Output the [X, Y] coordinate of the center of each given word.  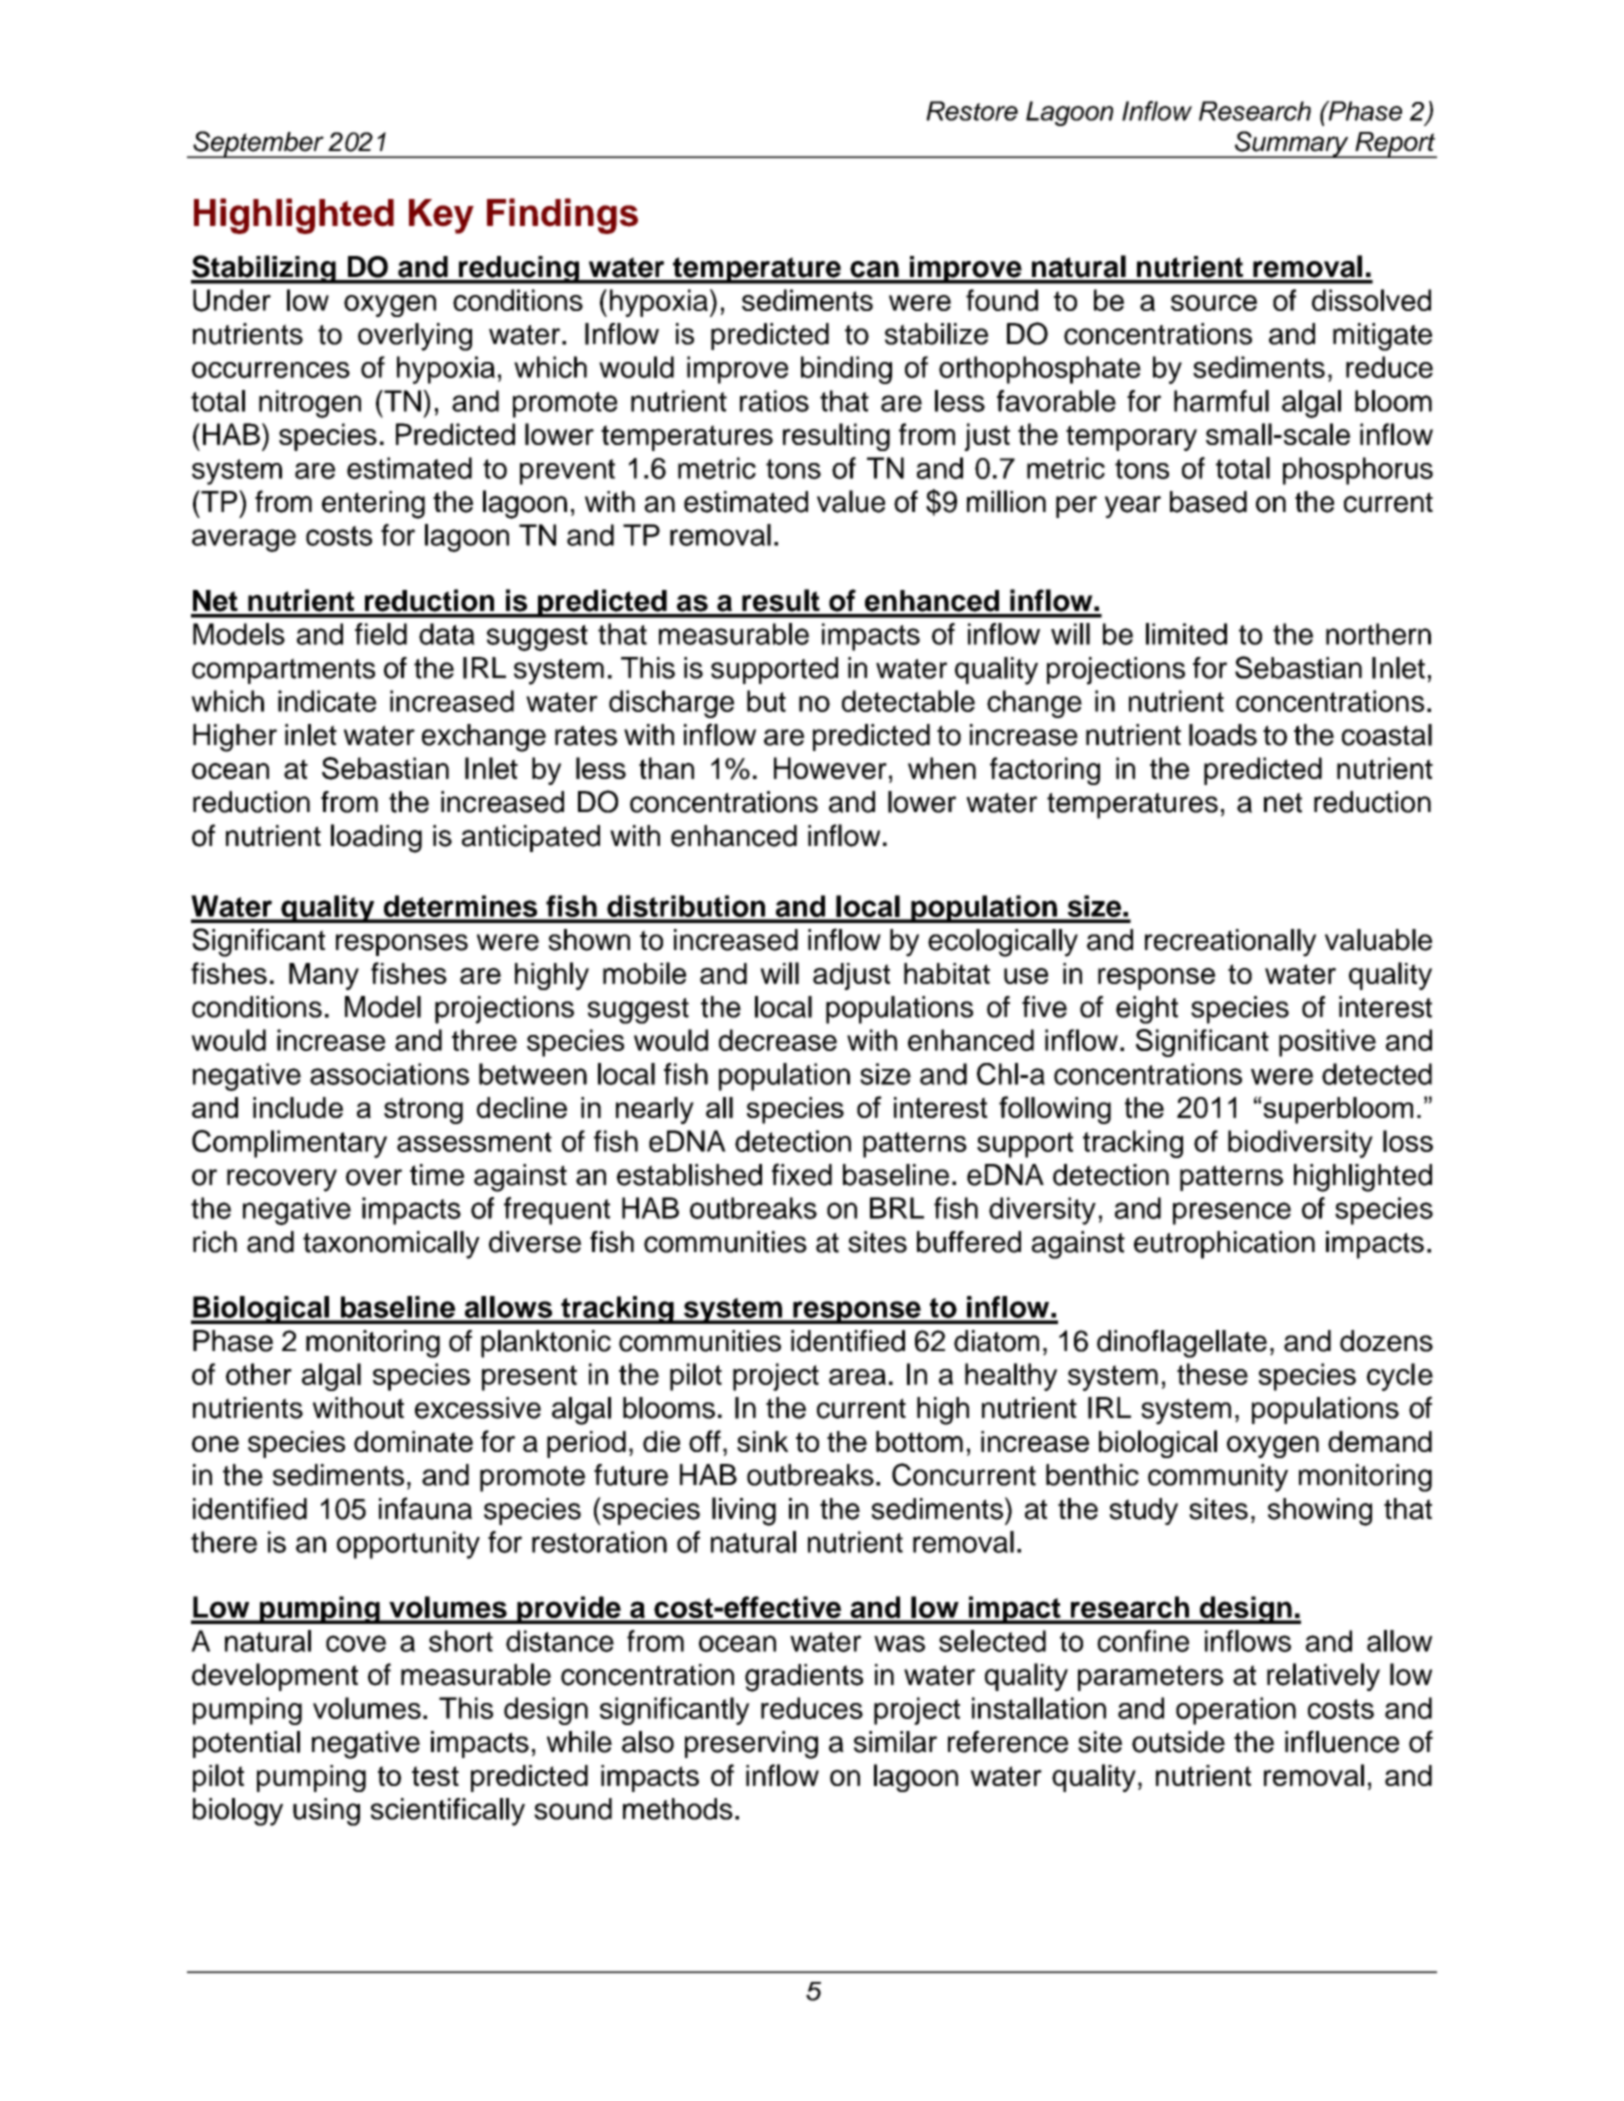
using [326, 1812]
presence [1232, 1213]
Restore [972, 111]
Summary [1292, 144]
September [258, 144]
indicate [327, 701]
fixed [802, 1174]
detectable [908, 701]
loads [1223, 735]
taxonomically [391, 1245]
